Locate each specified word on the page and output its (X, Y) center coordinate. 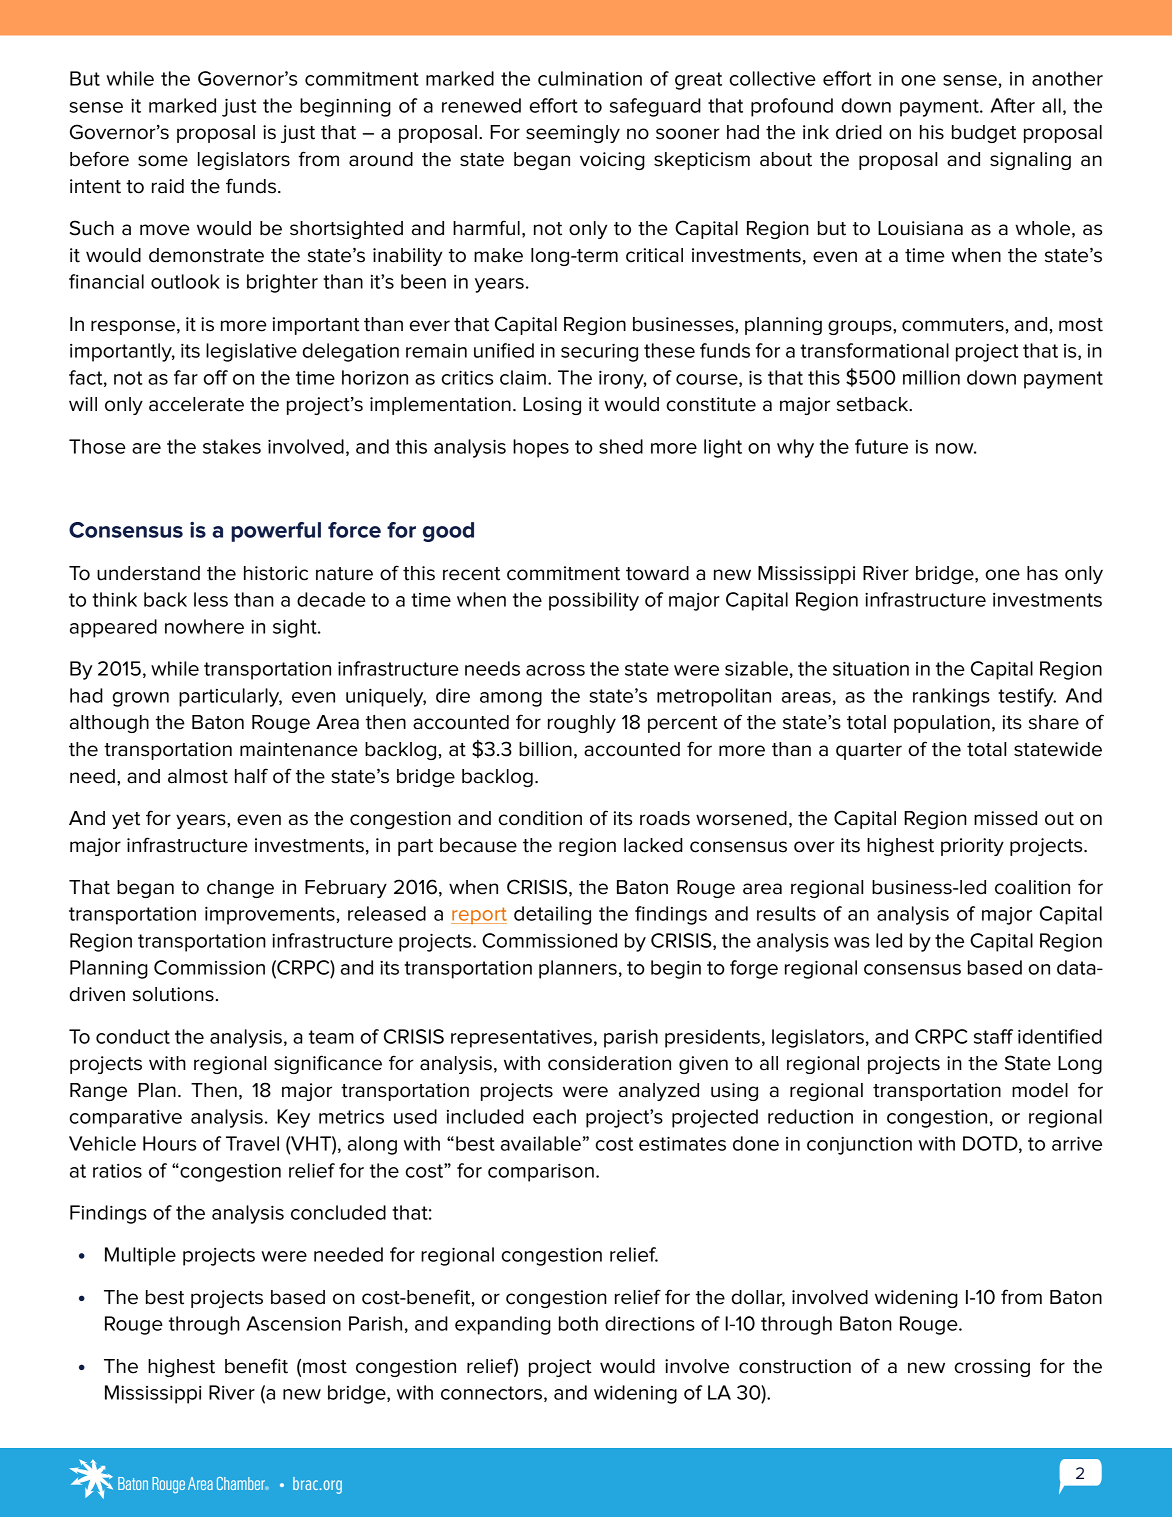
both (578, 1323)
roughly (582, 724)
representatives (521, 1038)
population (942, 724)
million (931, 377)
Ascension (293, 1323)
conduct (133, 1036)
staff (993, 1036)
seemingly (573, 134)
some (163, 161)
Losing (552, 406)
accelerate (196, 404)
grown (141, 699)
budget (984, 134)
